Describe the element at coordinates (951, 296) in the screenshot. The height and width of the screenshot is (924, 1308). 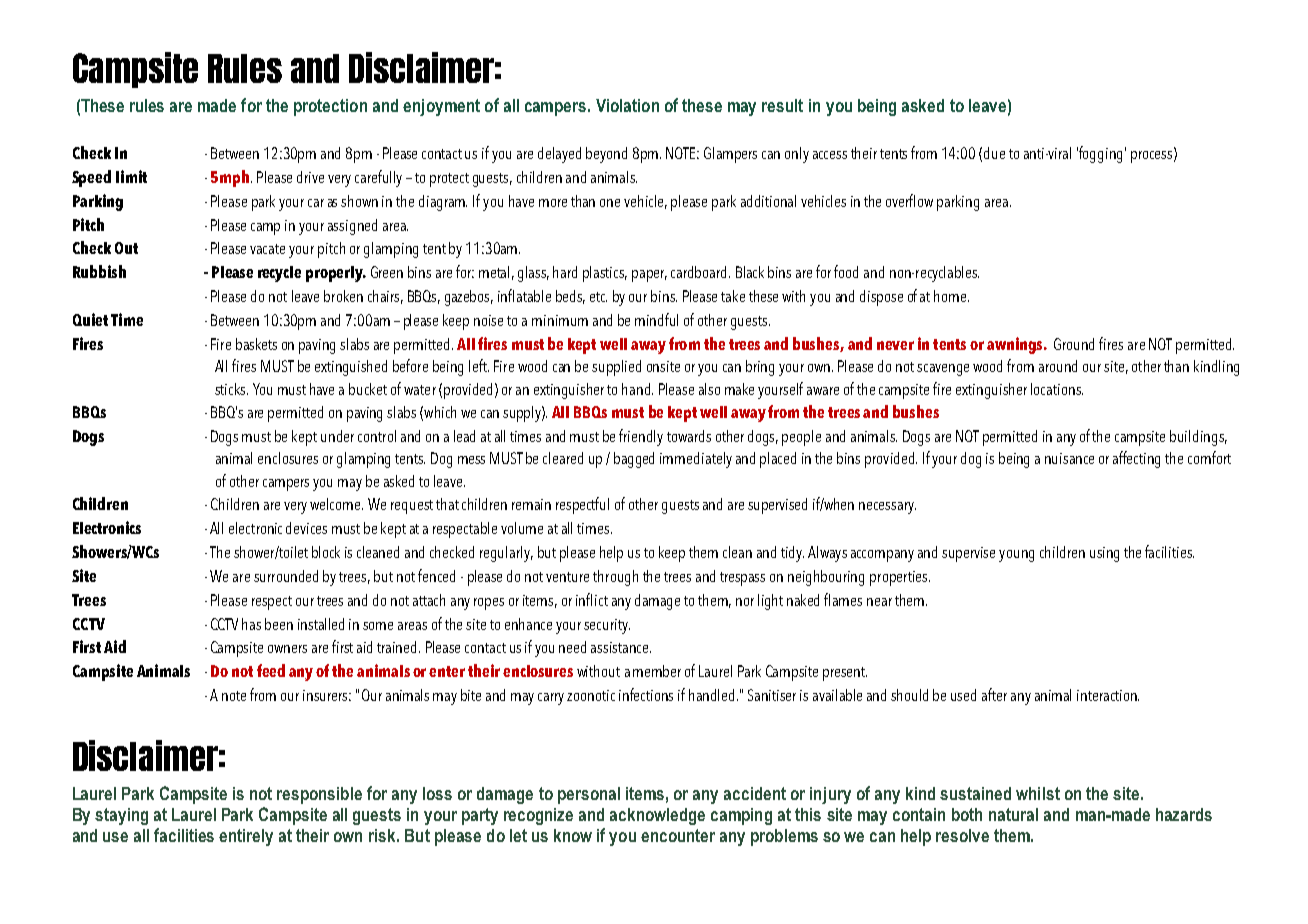
I see `home` at that location.
